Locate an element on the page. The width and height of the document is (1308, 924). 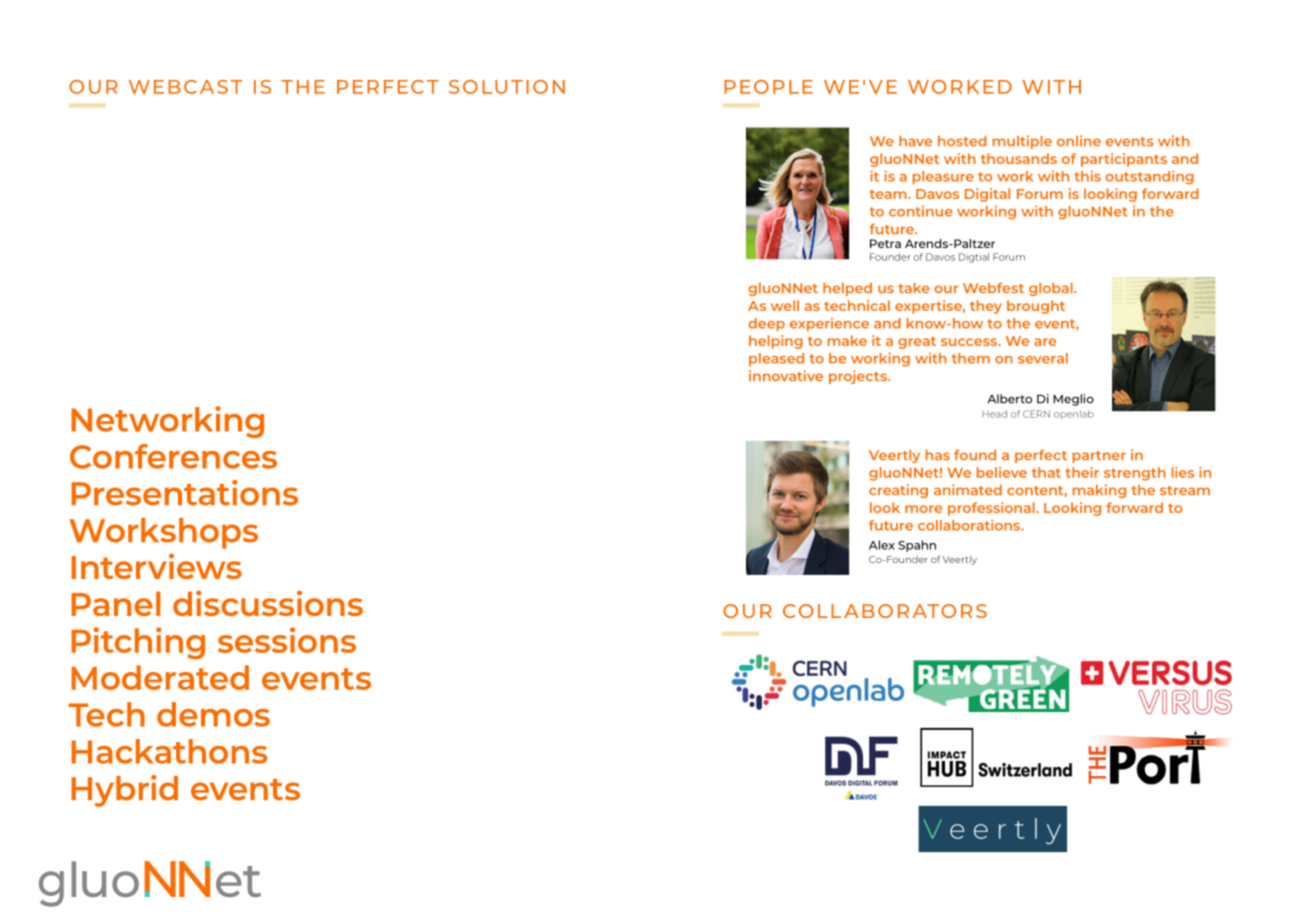
innovative is located at coordinates (786, 375).
